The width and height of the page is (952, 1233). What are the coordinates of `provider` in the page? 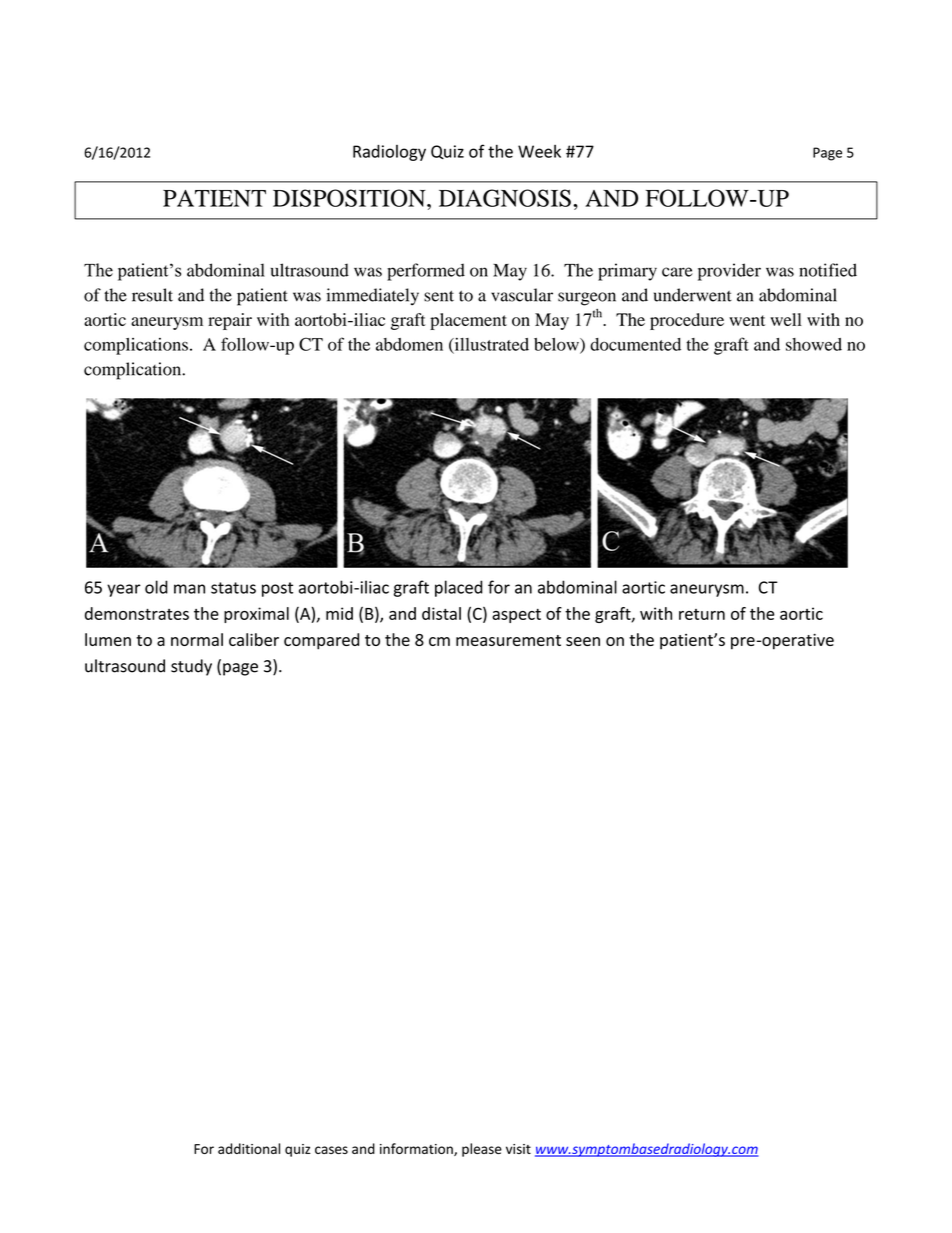 It's located at (729, 272).
